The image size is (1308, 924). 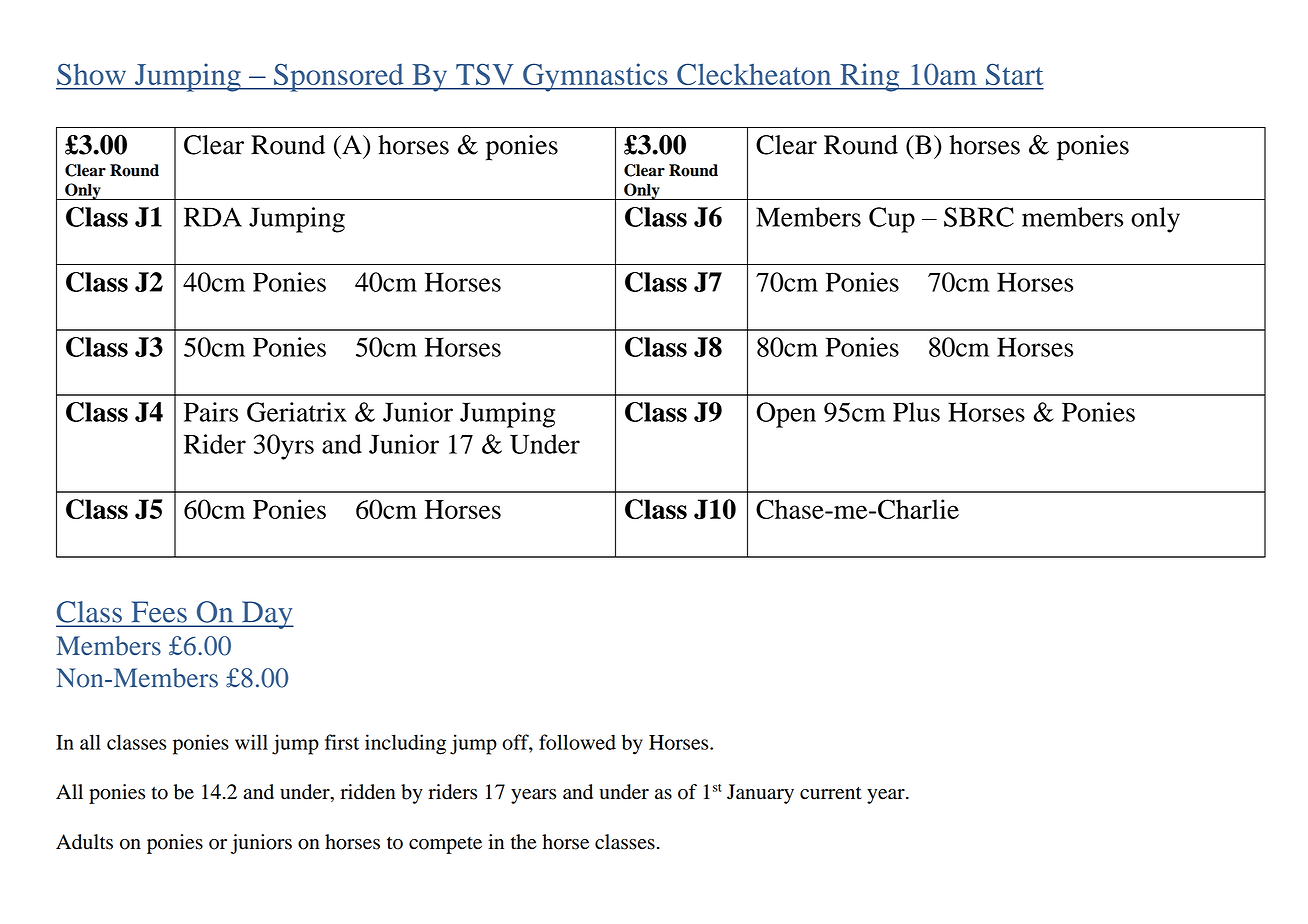 What do you see at coordinates (266, 615) in the page?
I see `Day` at bounding box center [266, 615].
